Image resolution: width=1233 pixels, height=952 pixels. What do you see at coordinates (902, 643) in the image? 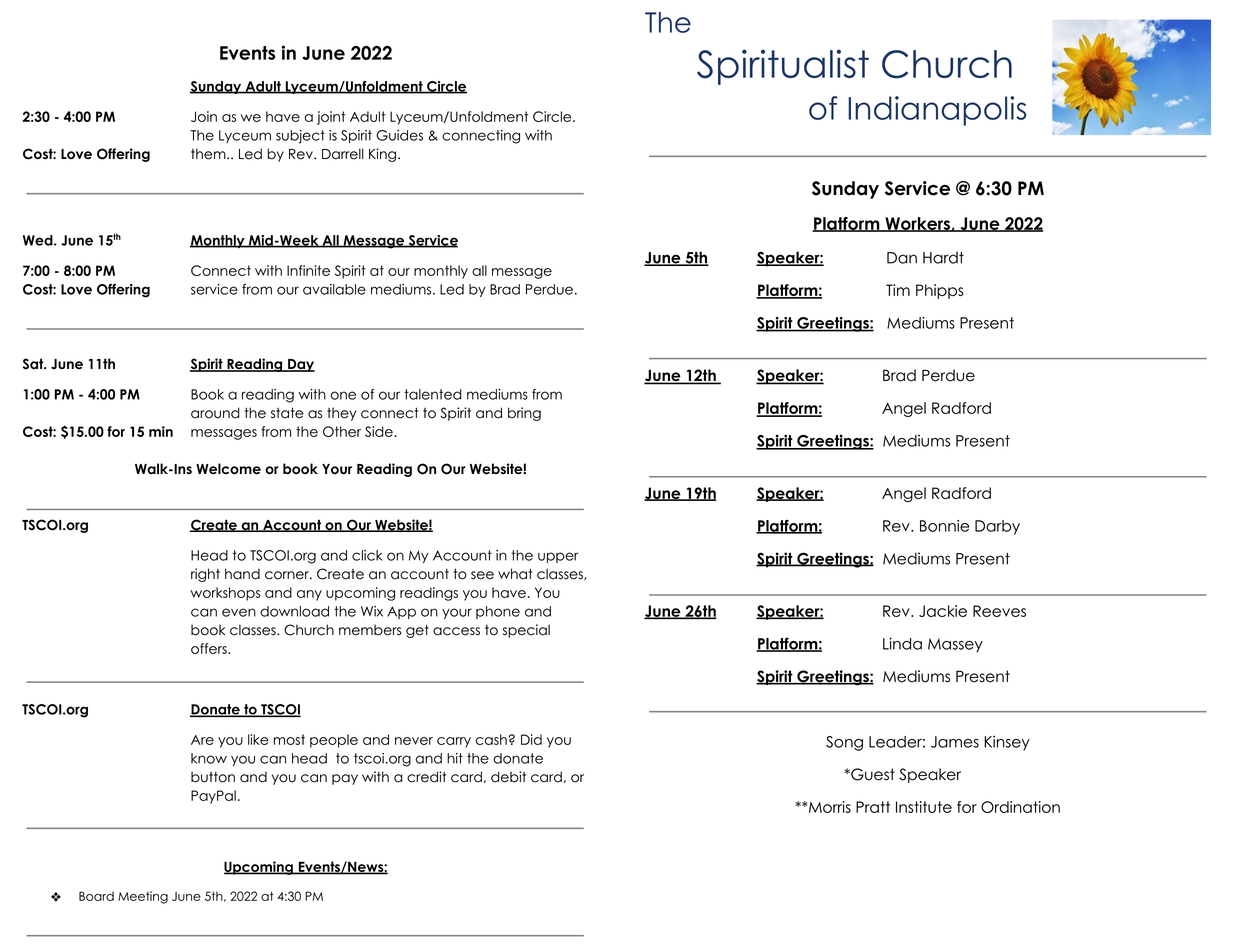
I see `Linda` at bounding box center [902, 643].
